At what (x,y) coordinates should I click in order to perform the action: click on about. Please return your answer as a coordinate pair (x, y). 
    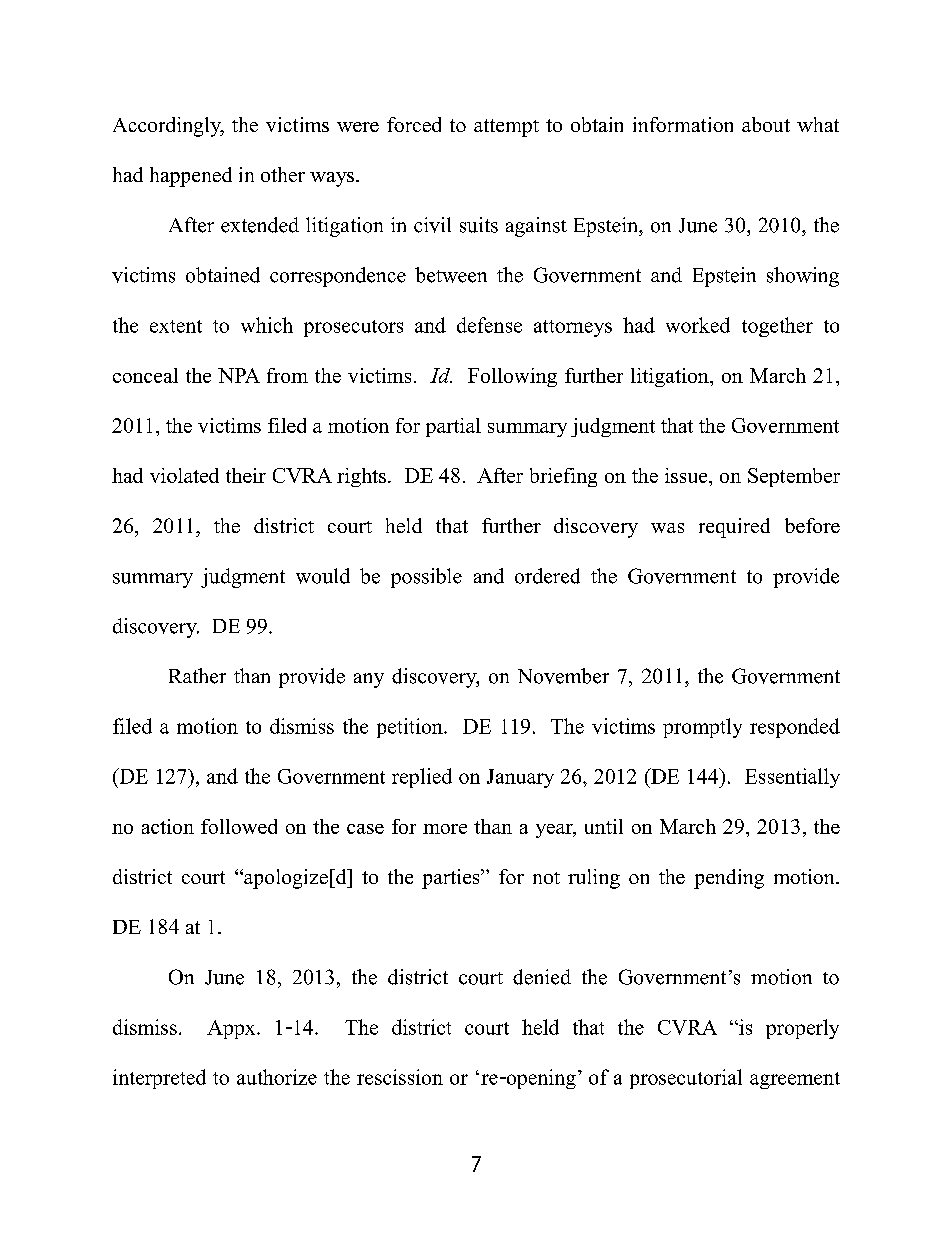
    Looking at the image, I should click on (766, 124).
